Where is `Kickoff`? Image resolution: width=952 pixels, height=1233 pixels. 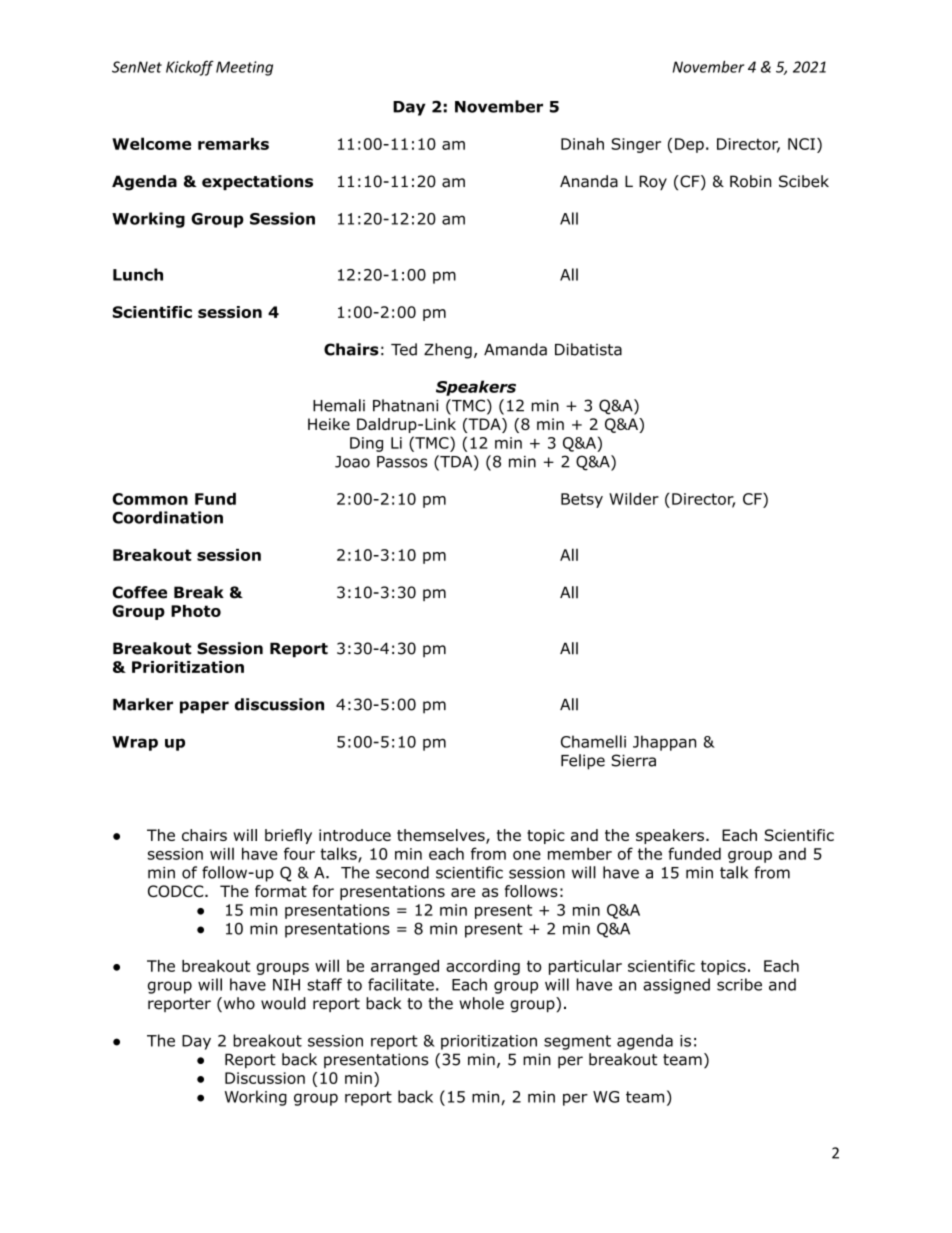
Kickoff is located at coordinates (190, 68).
